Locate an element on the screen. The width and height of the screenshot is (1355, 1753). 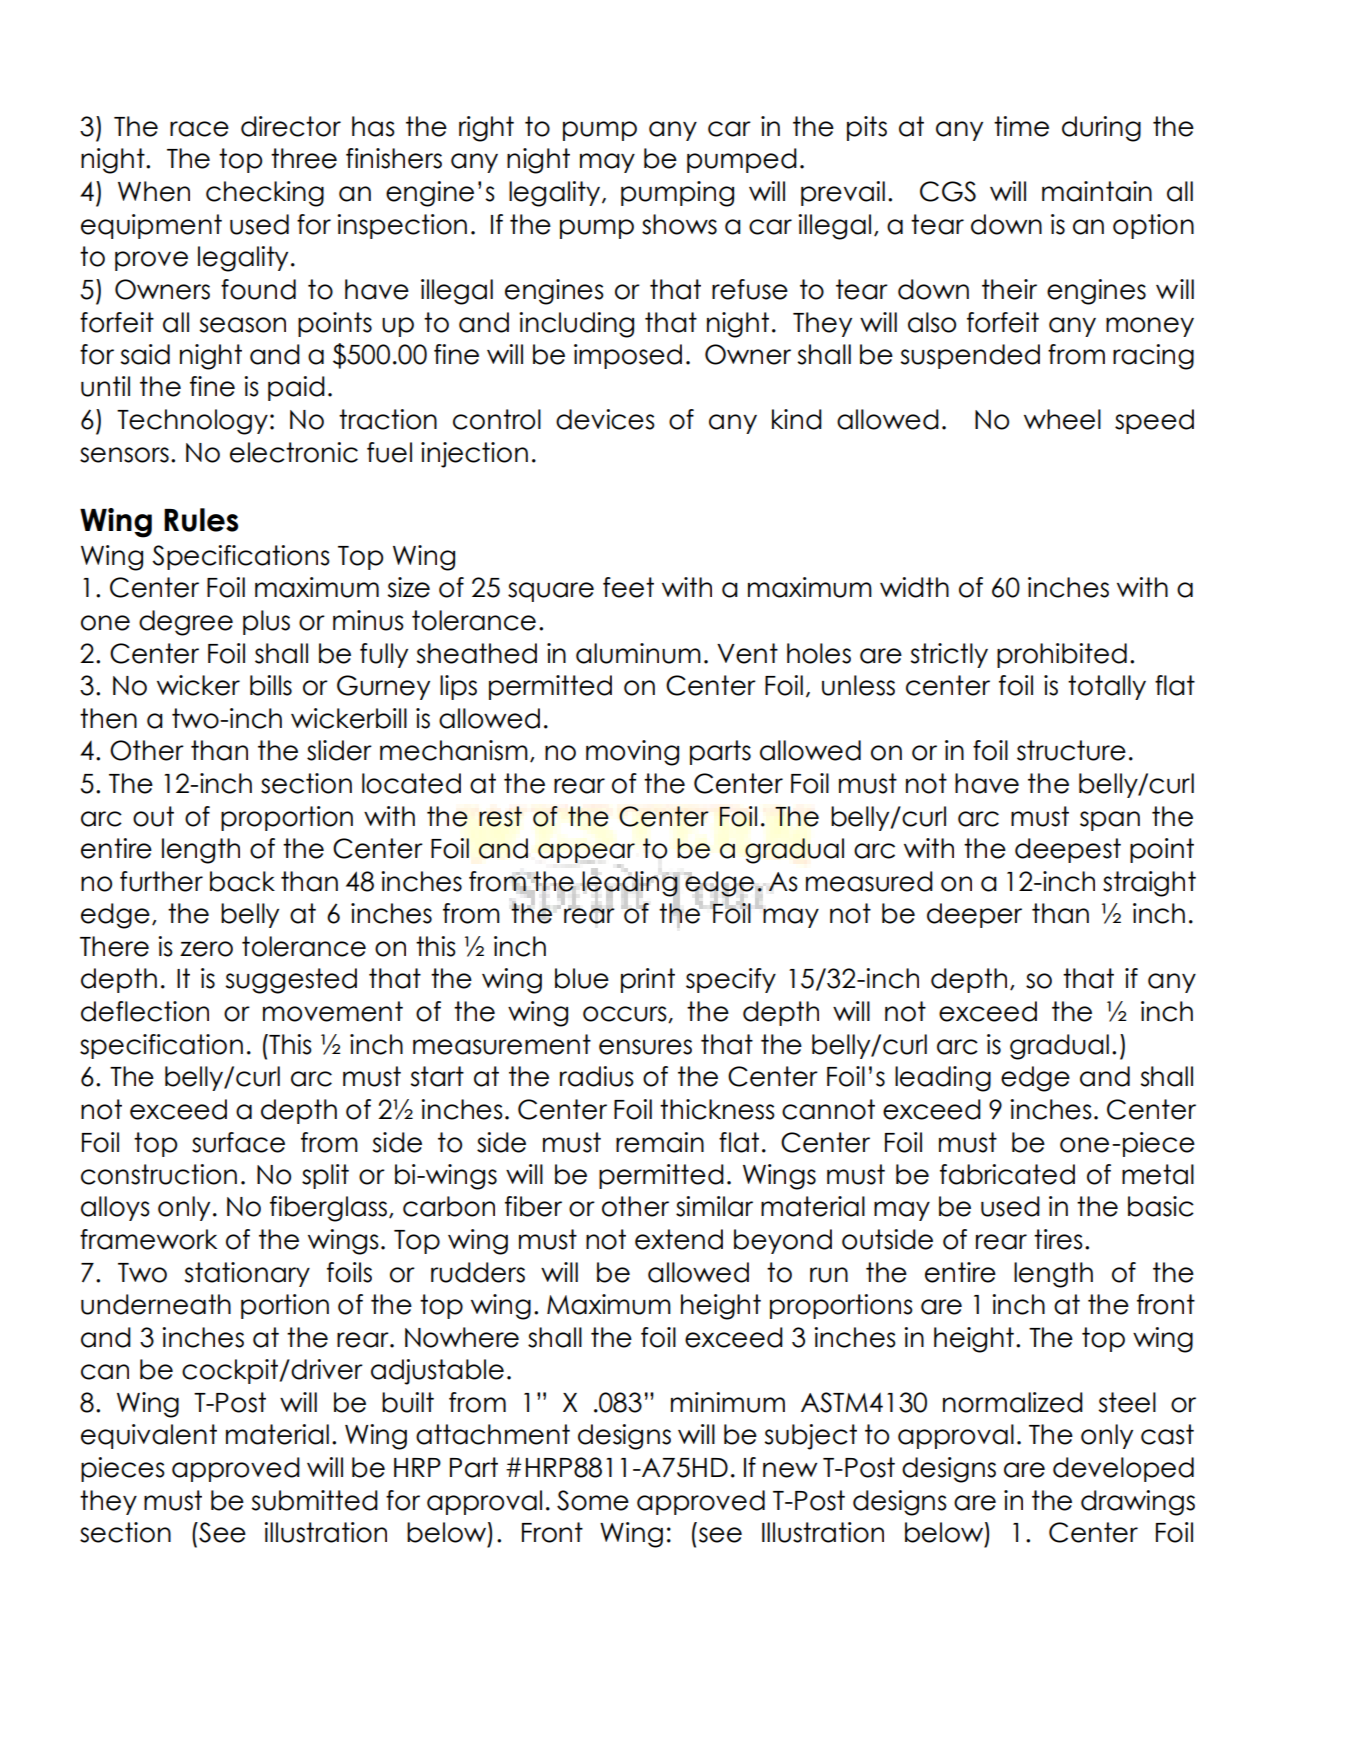
occurs is located at coordinates (626, 1014).
